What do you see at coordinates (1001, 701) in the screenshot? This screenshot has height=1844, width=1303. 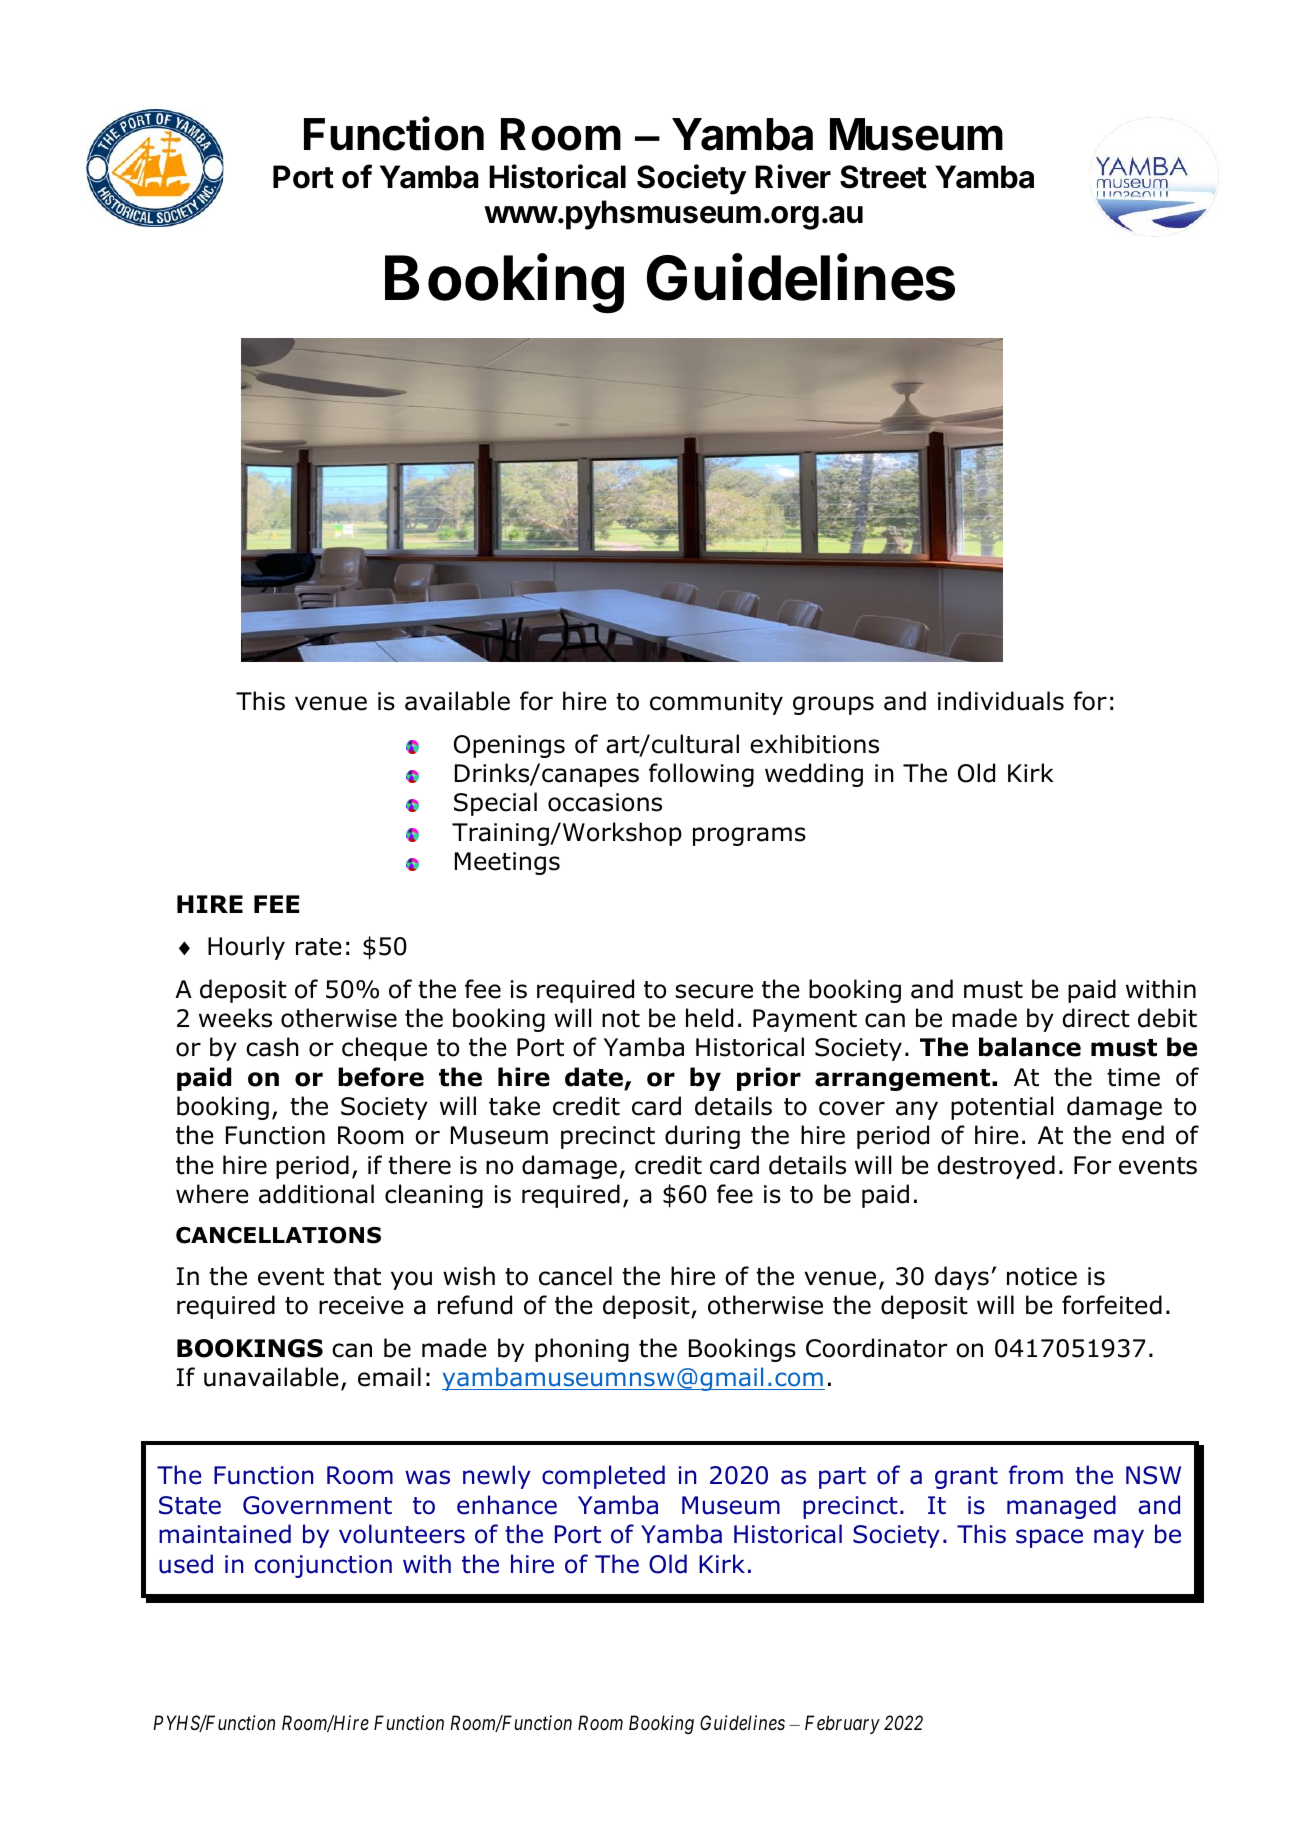 I see `individuals` at bounding box center [1001, 701].
